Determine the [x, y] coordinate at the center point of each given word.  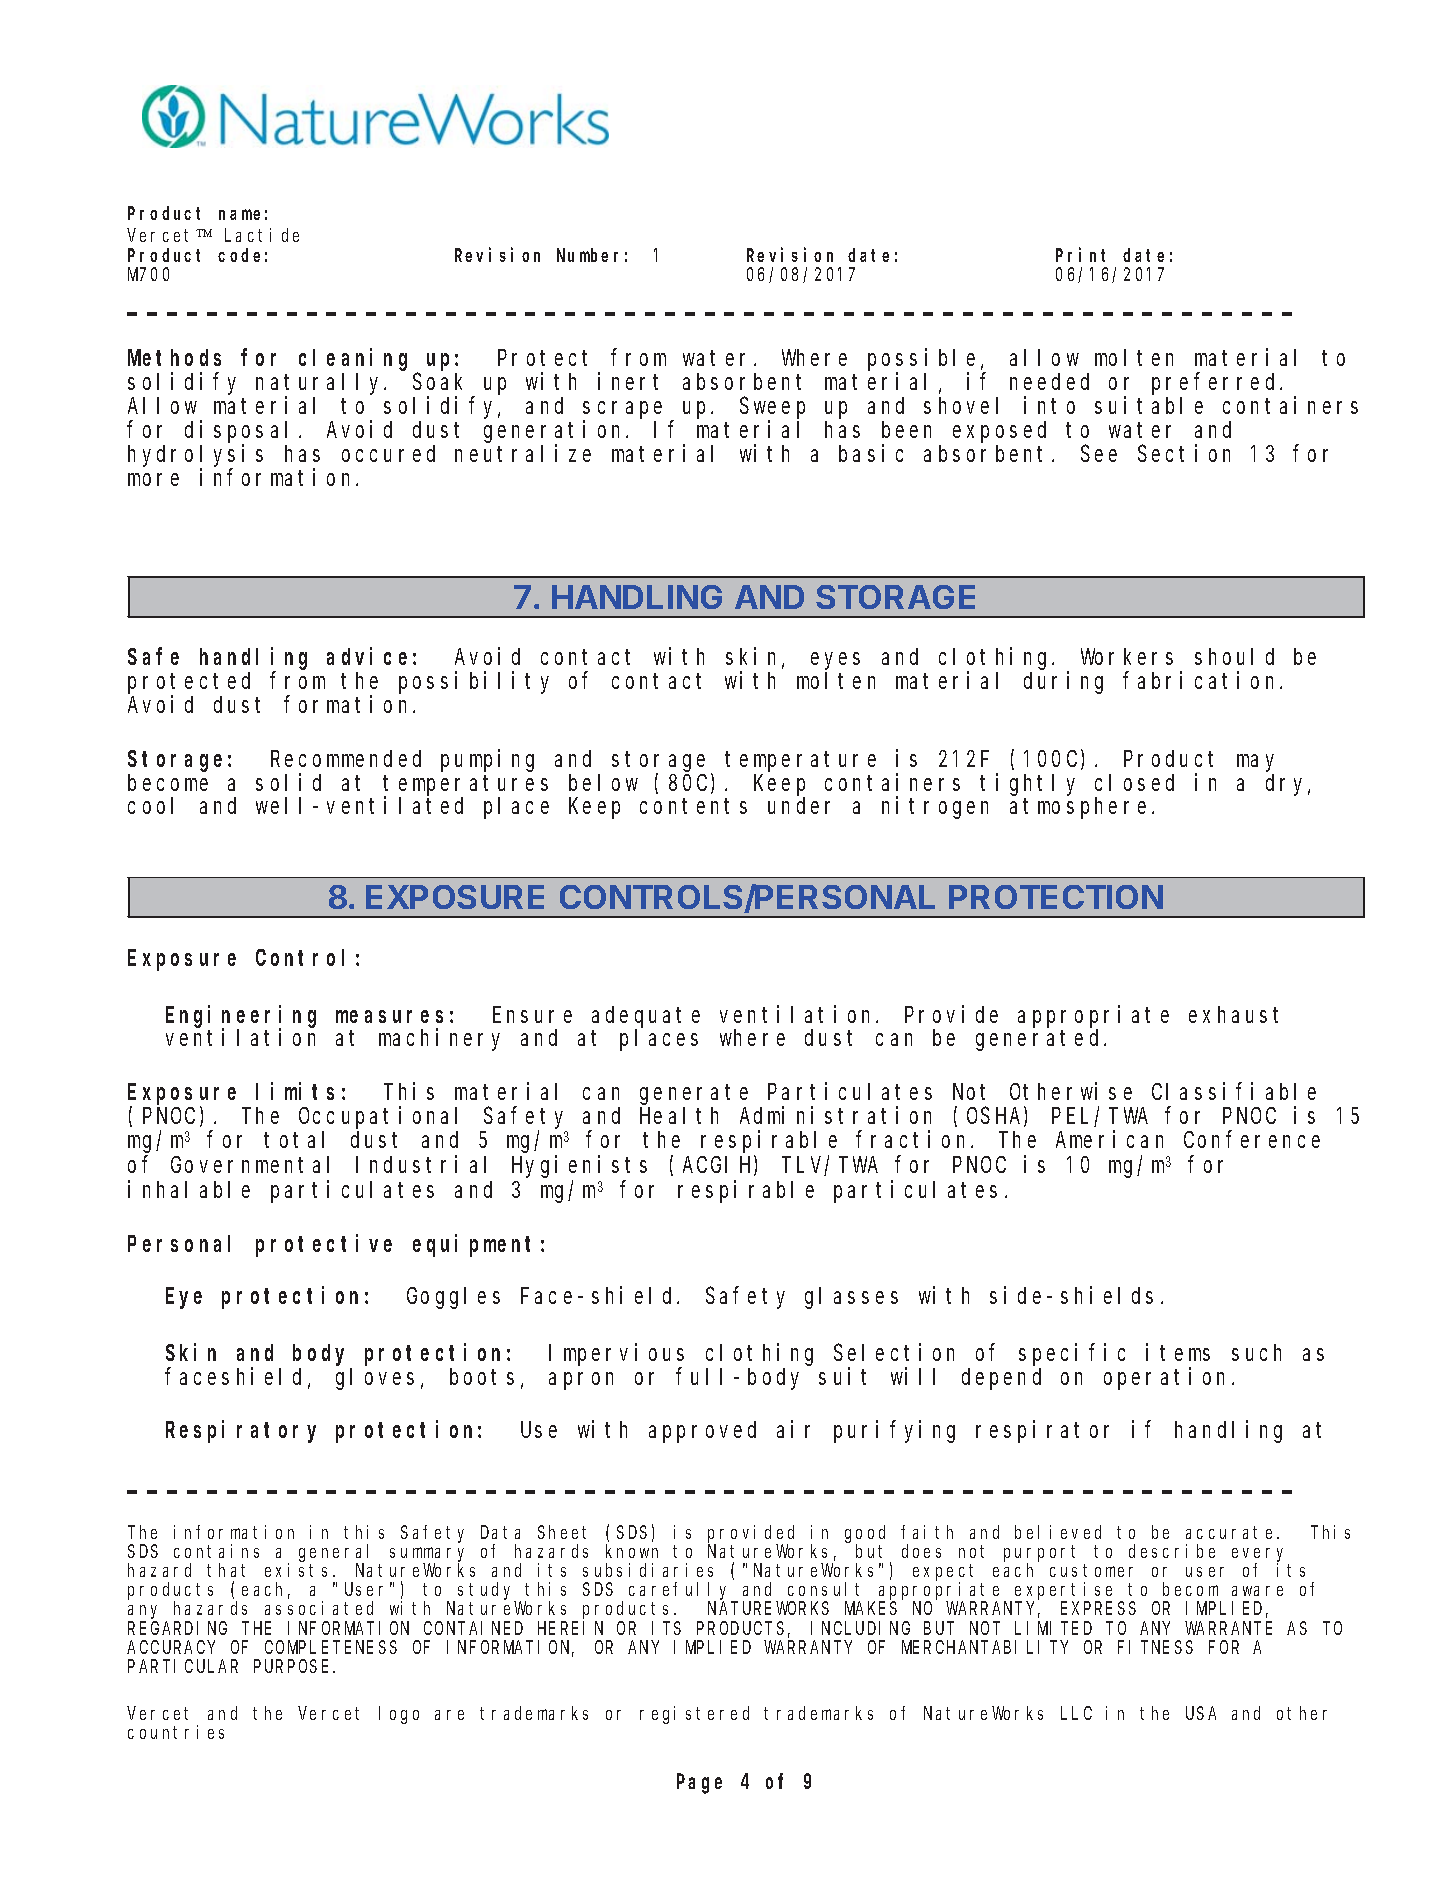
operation [1168, 1378]
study [487, 1592]
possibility [474, 683]
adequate [646, 1017]
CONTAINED [473, 1628]
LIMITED [1053, 1628]
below [603, 782]
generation [555, 432]
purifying [894, 1431]
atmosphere [1078, 808]
